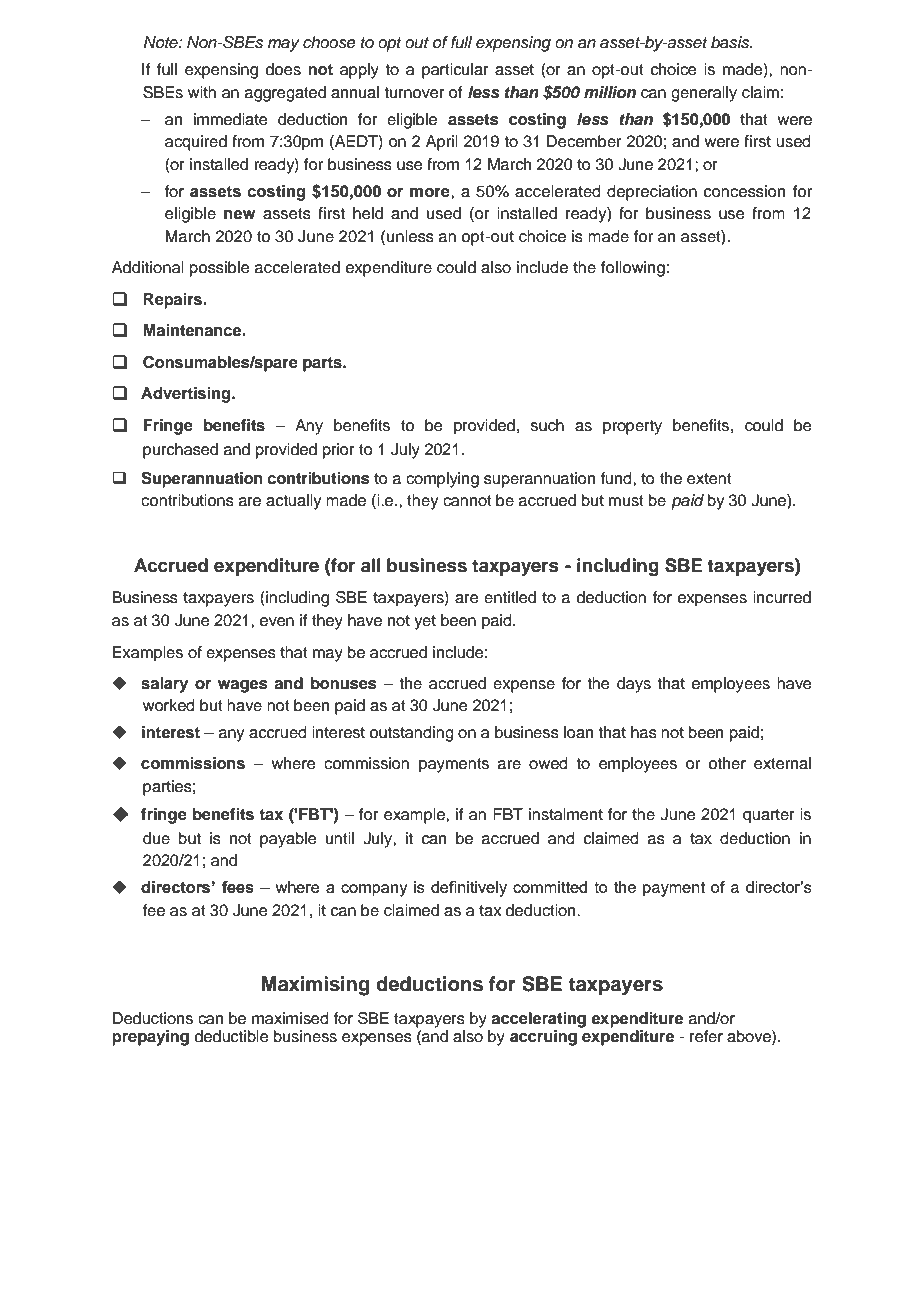 This image has width=924, height=1308. I want to click on wages, so click(243, 686).
